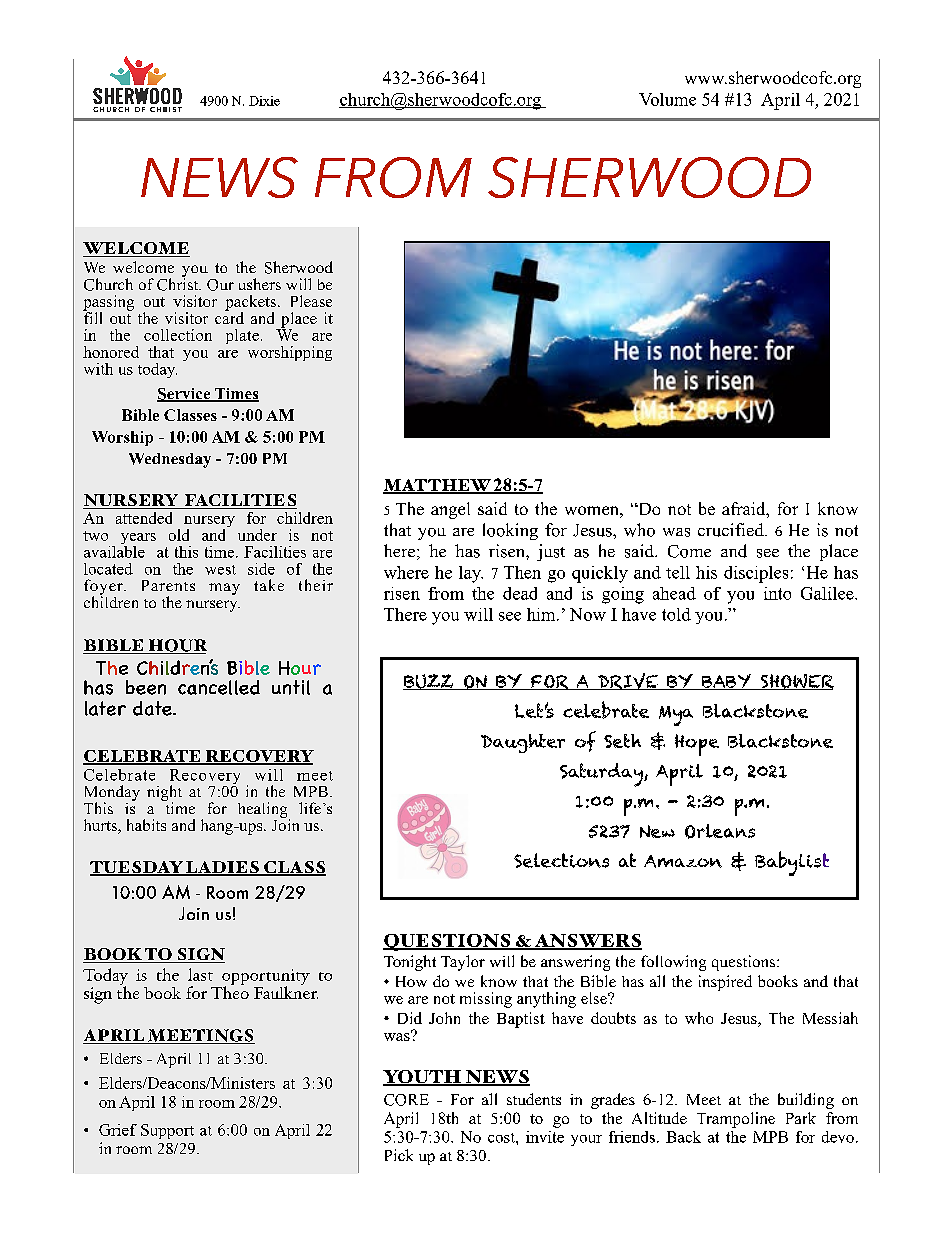  What do you see at coordinates (311, 301) in the screenshot?
I see `Please` at bounding box center [311, 301].
